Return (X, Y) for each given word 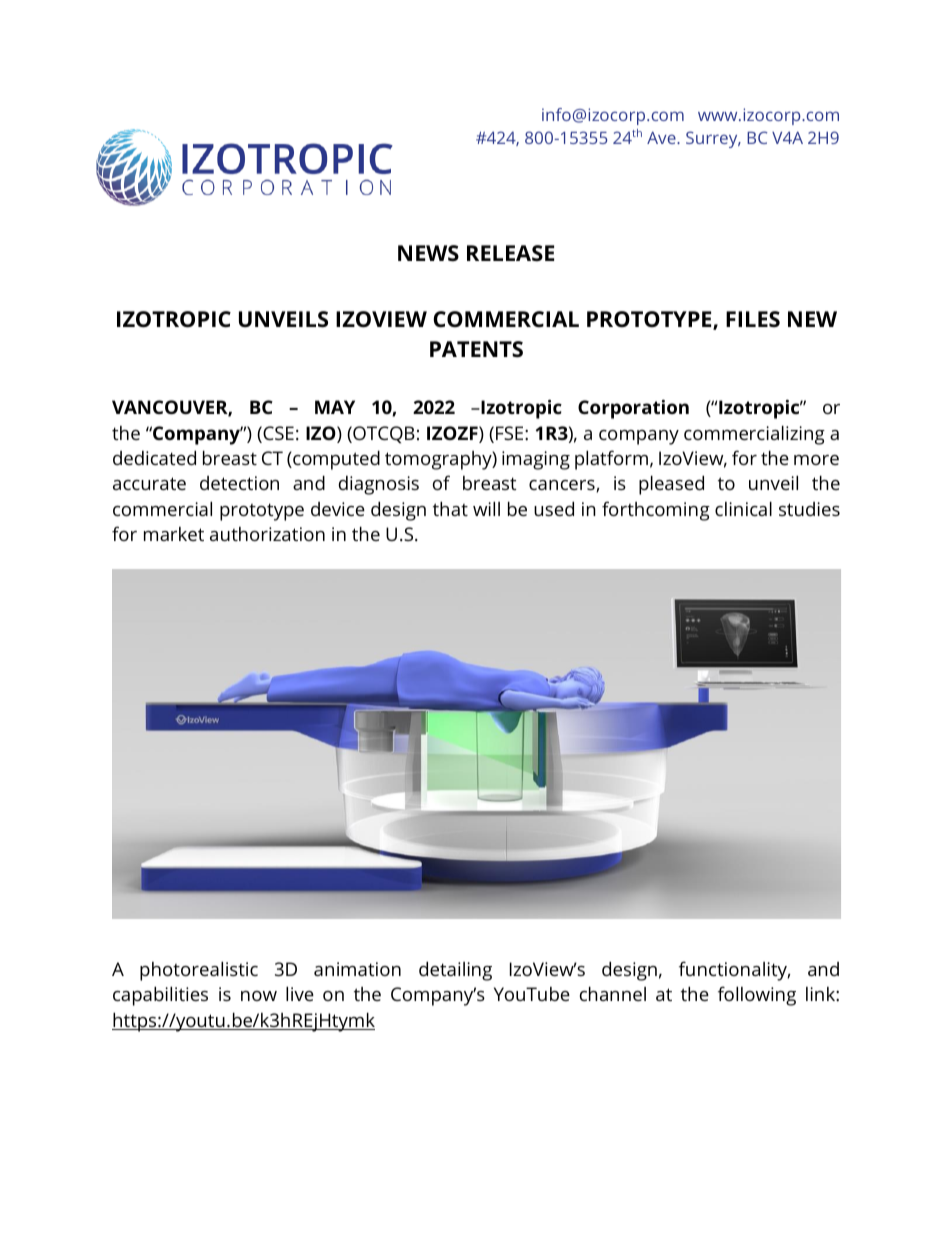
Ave (662, 137)
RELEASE (510, 253)
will (486, 508)
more (816, 460)
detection (239, 483)
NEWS (428, 253)
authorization (267, 534)
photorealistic (199, 971)
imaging (536, 460)
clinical (743, 508)
